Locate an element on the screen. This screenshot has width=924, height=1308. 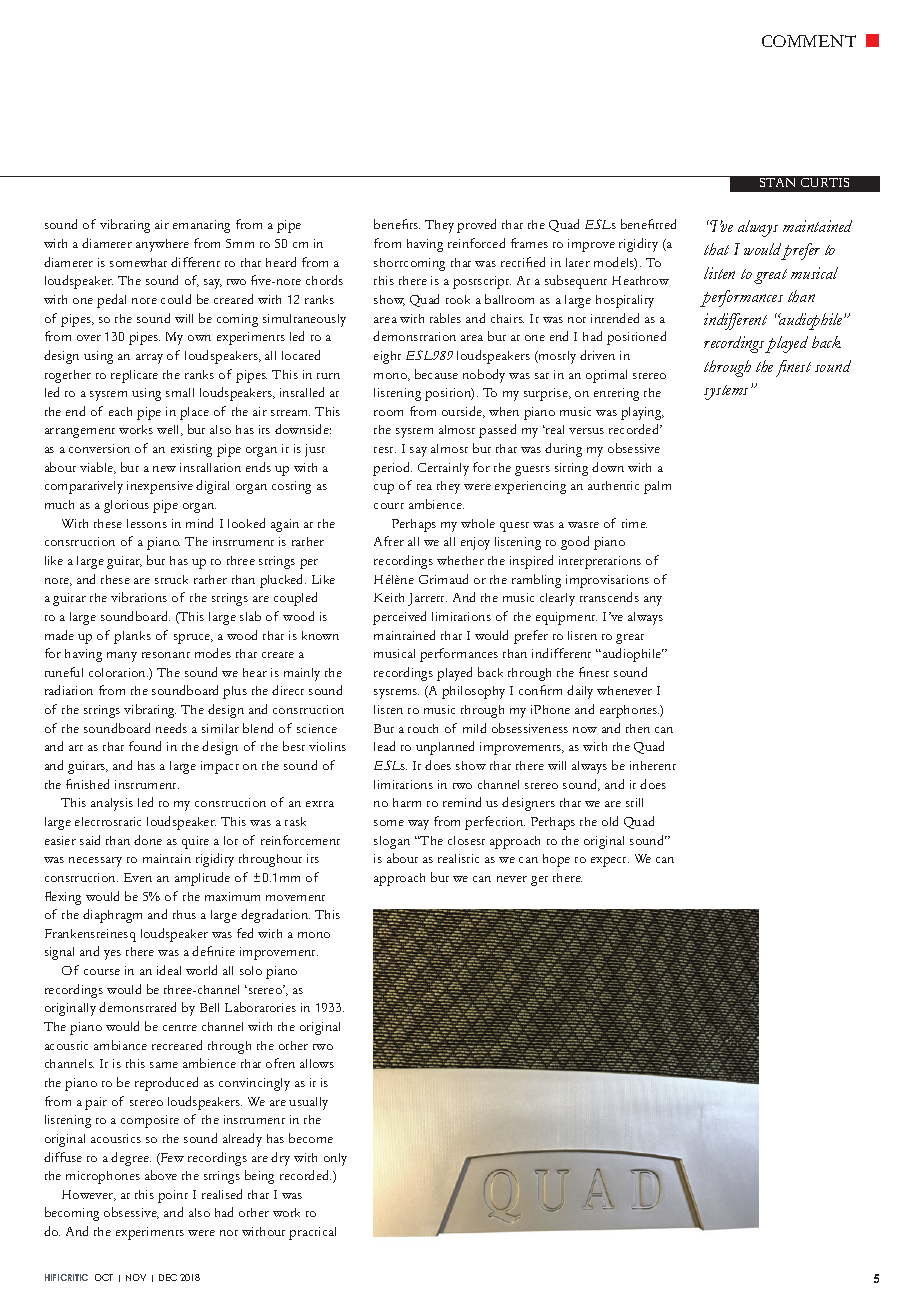
earphones is located at coordinates (629, 711).
